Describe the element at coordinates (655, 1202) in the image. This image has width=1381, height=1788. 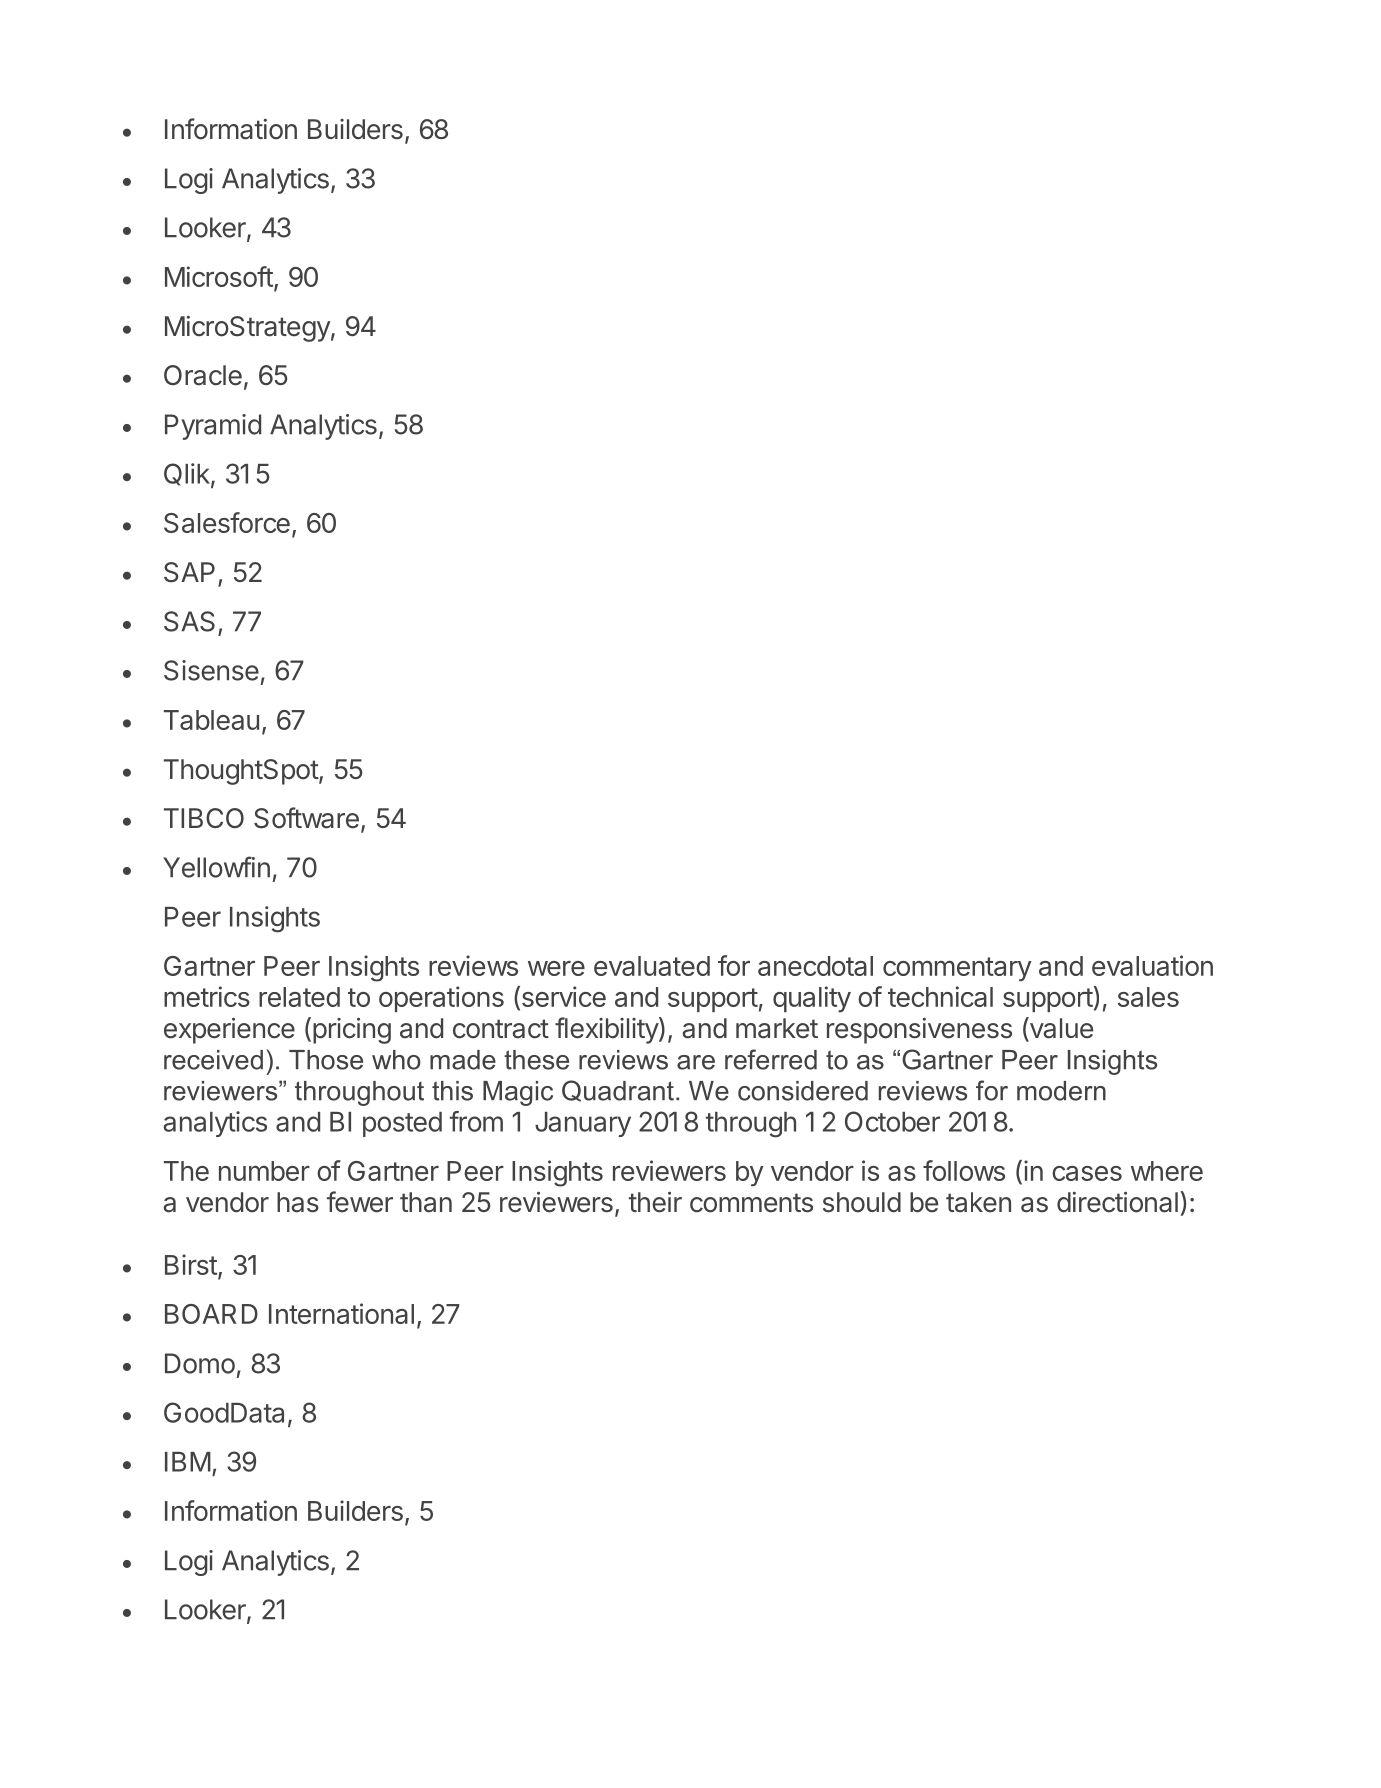
I see `their` at that location.
